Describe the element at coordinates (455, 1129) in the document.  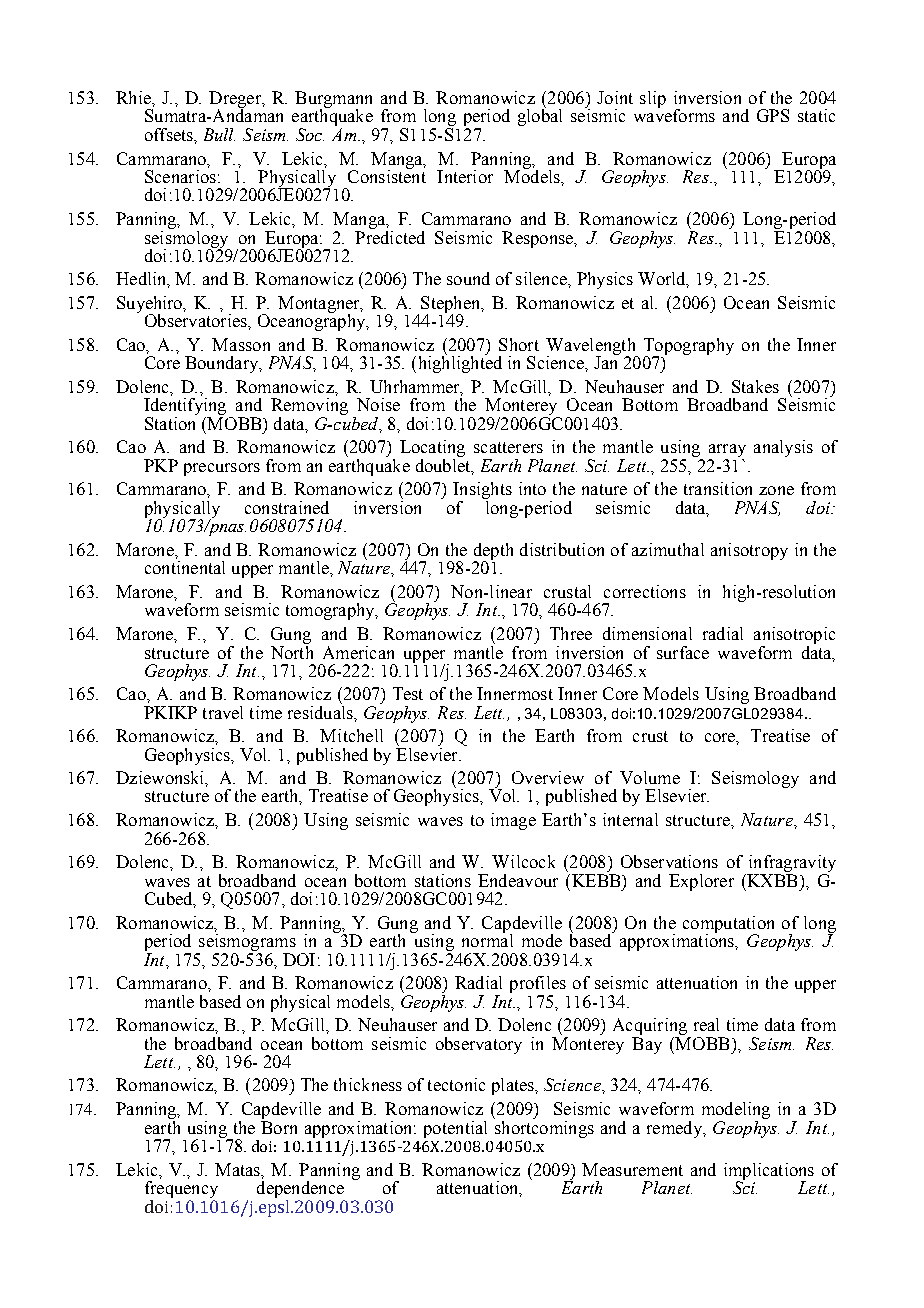
I see `potential` at that location.
